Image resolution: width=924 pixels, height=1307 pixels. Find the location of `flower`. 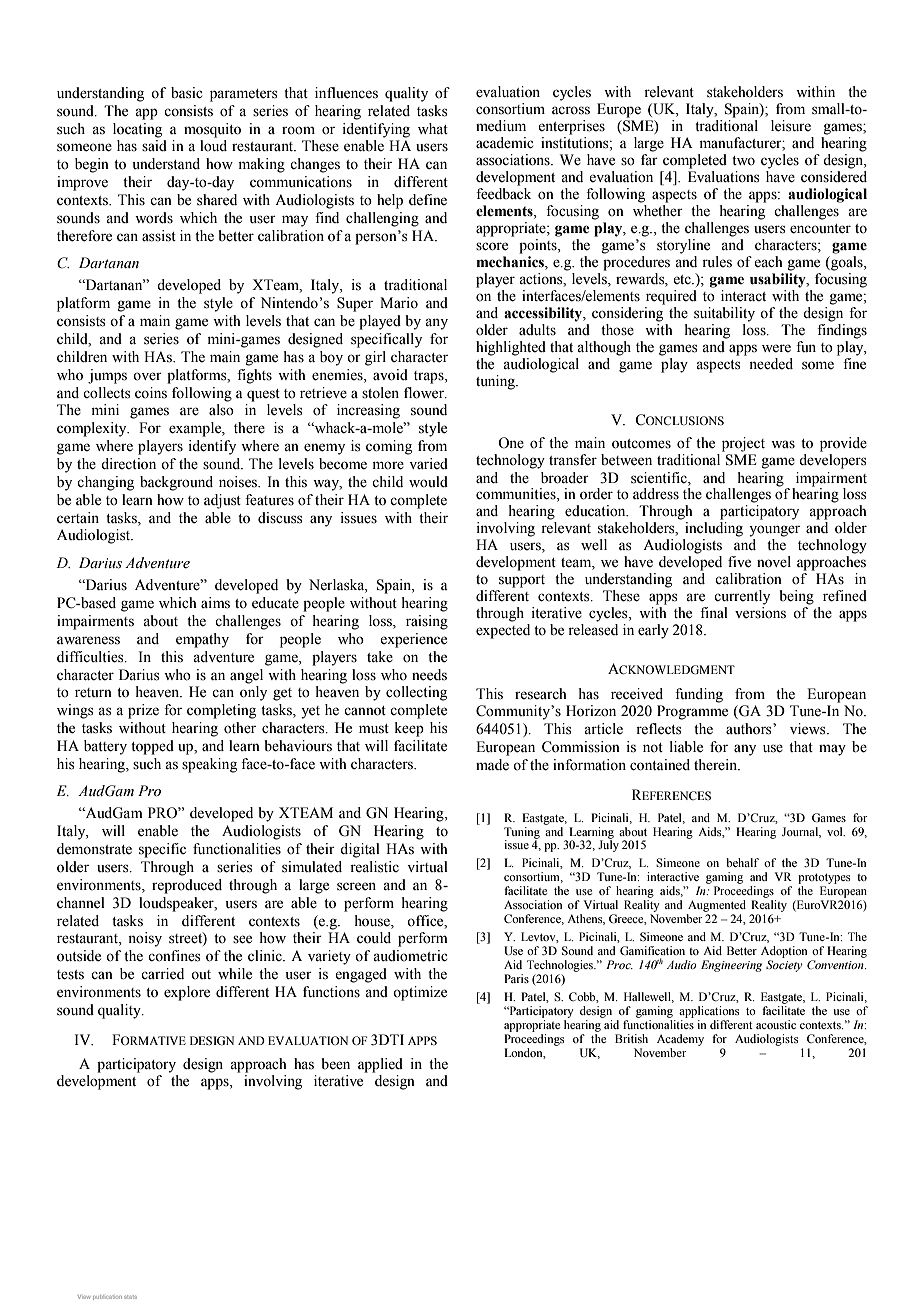

flower is located at coordinates (425, 393).
